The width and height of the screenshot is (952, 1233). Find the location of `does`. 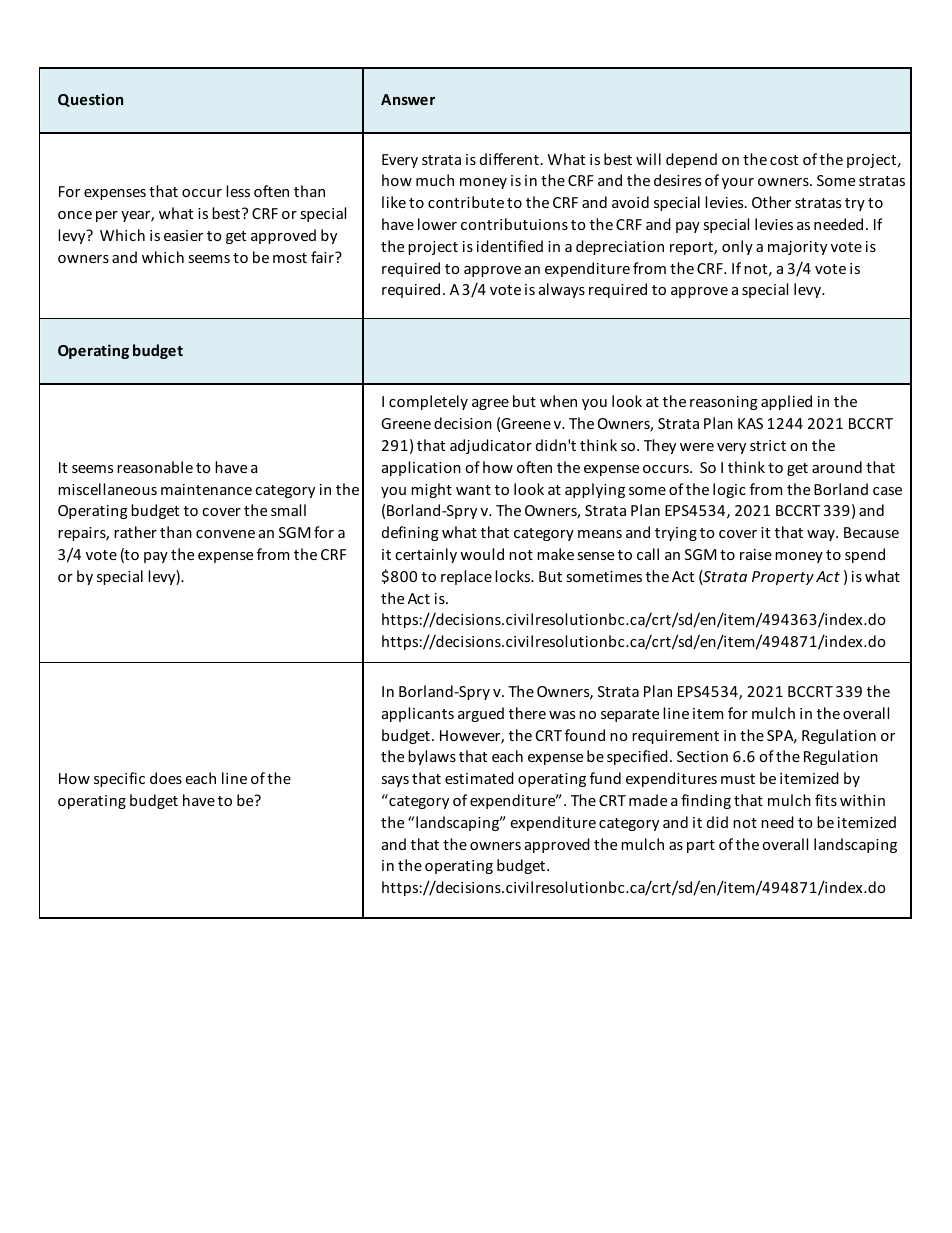

does is located at coordinates (166, 778).
